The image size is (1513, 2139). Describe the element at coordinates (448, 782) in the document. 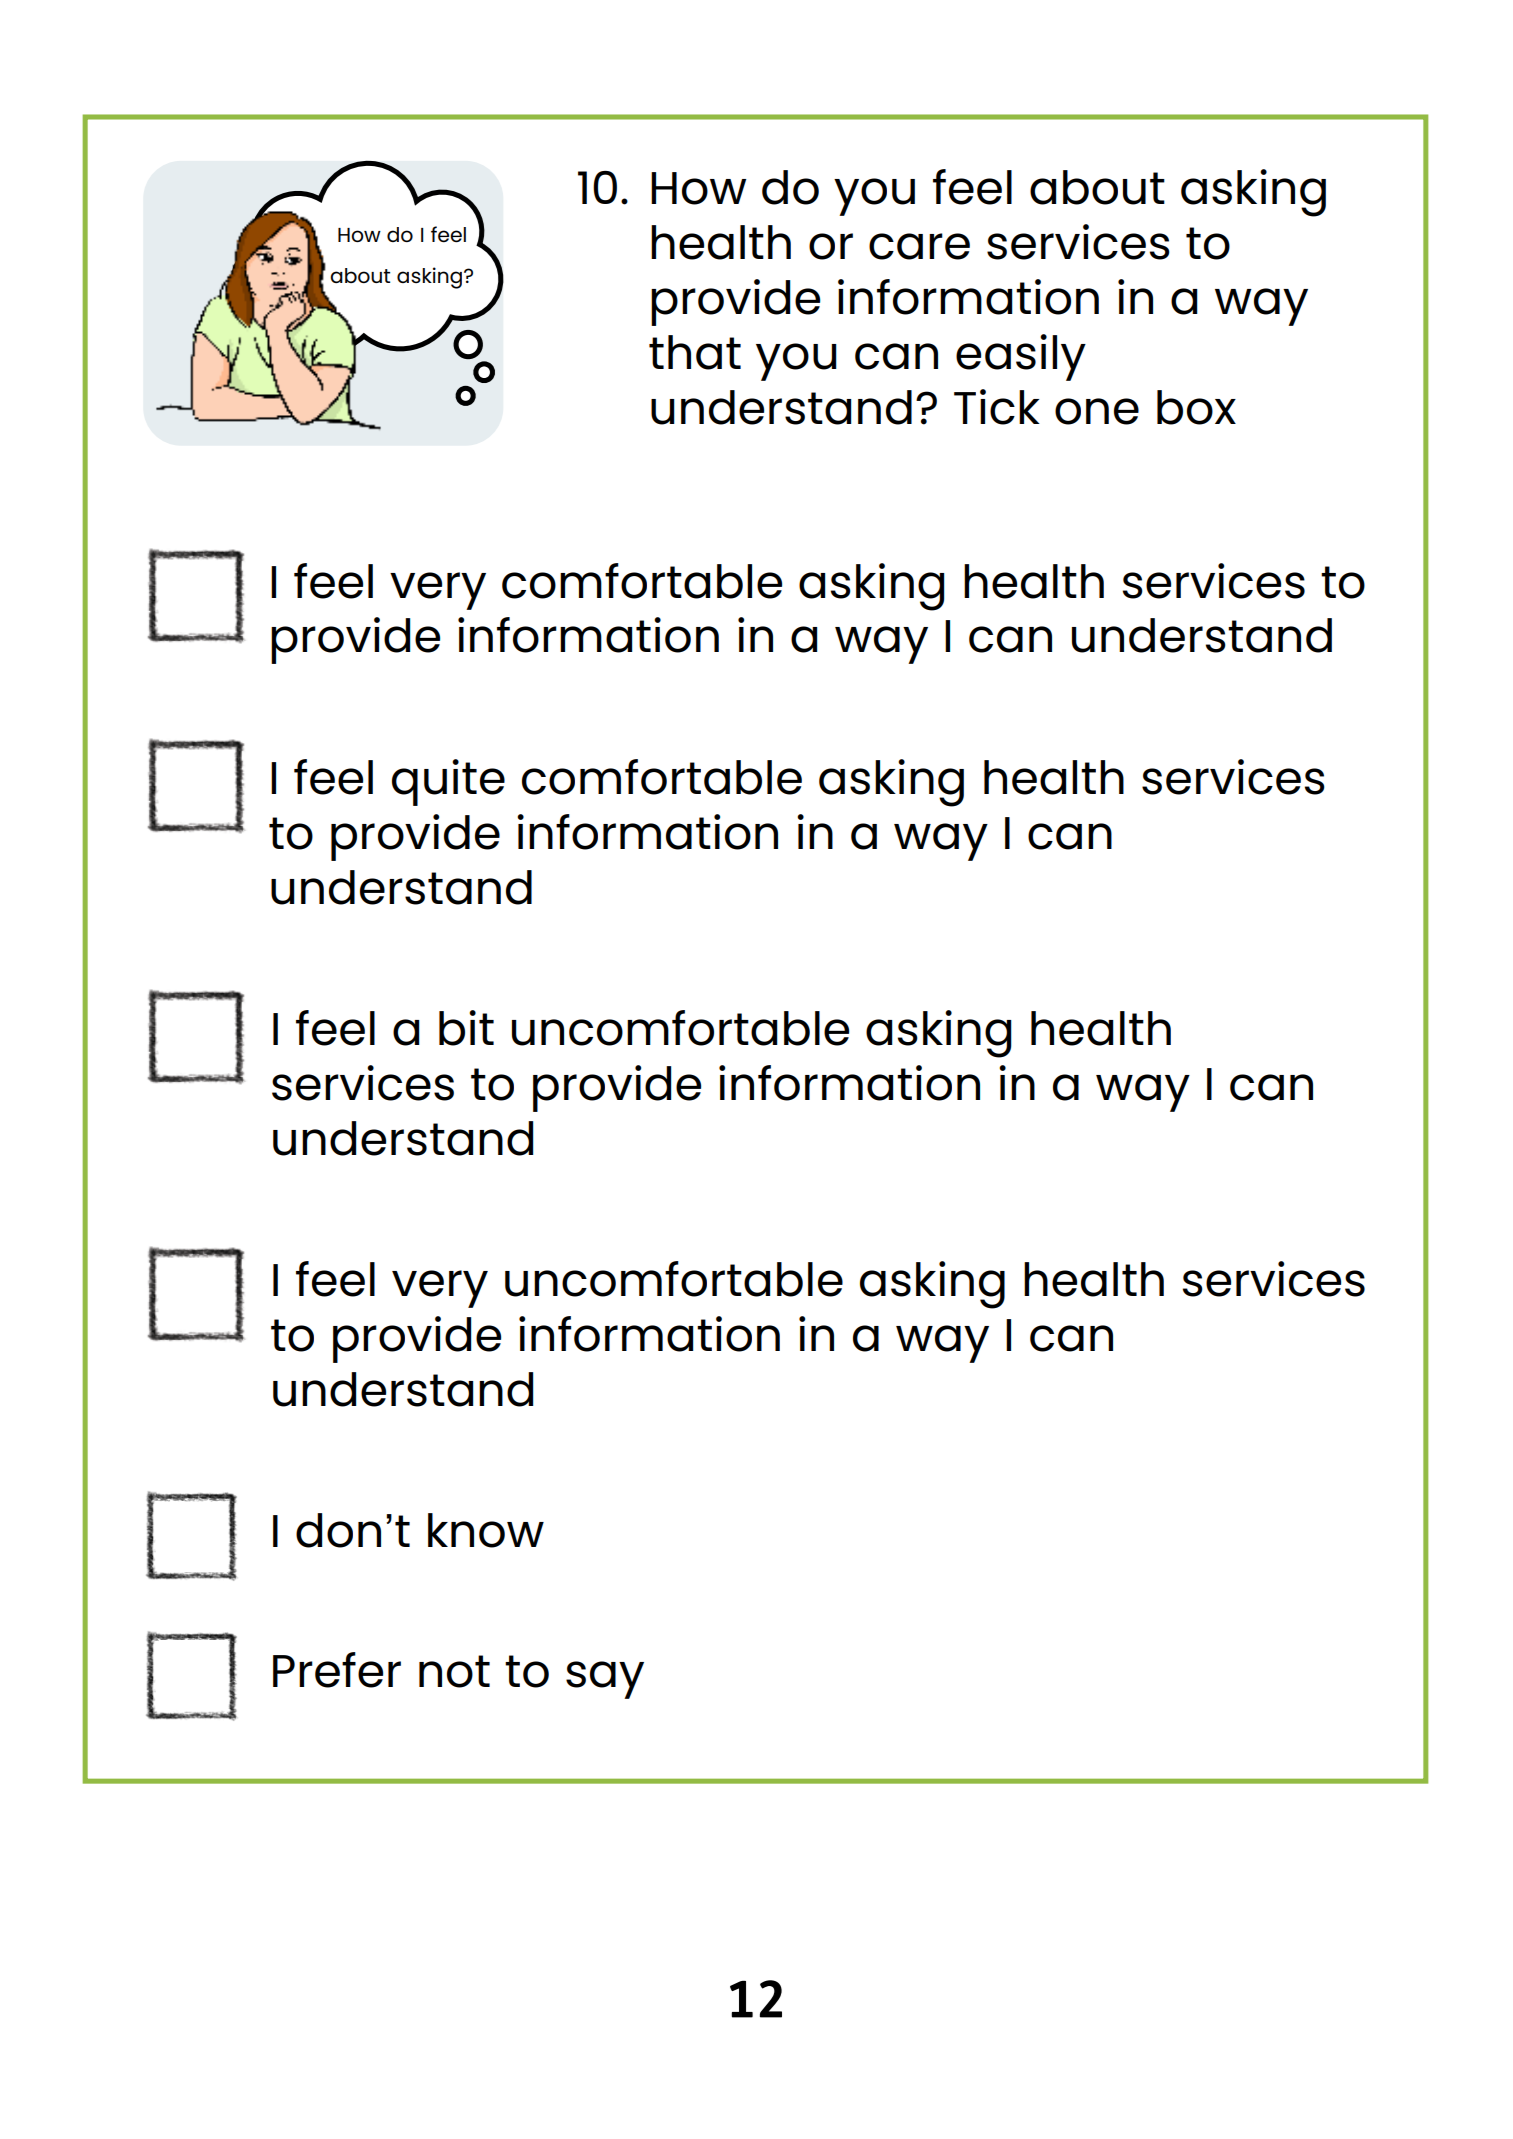

I see `quite` at that location.
